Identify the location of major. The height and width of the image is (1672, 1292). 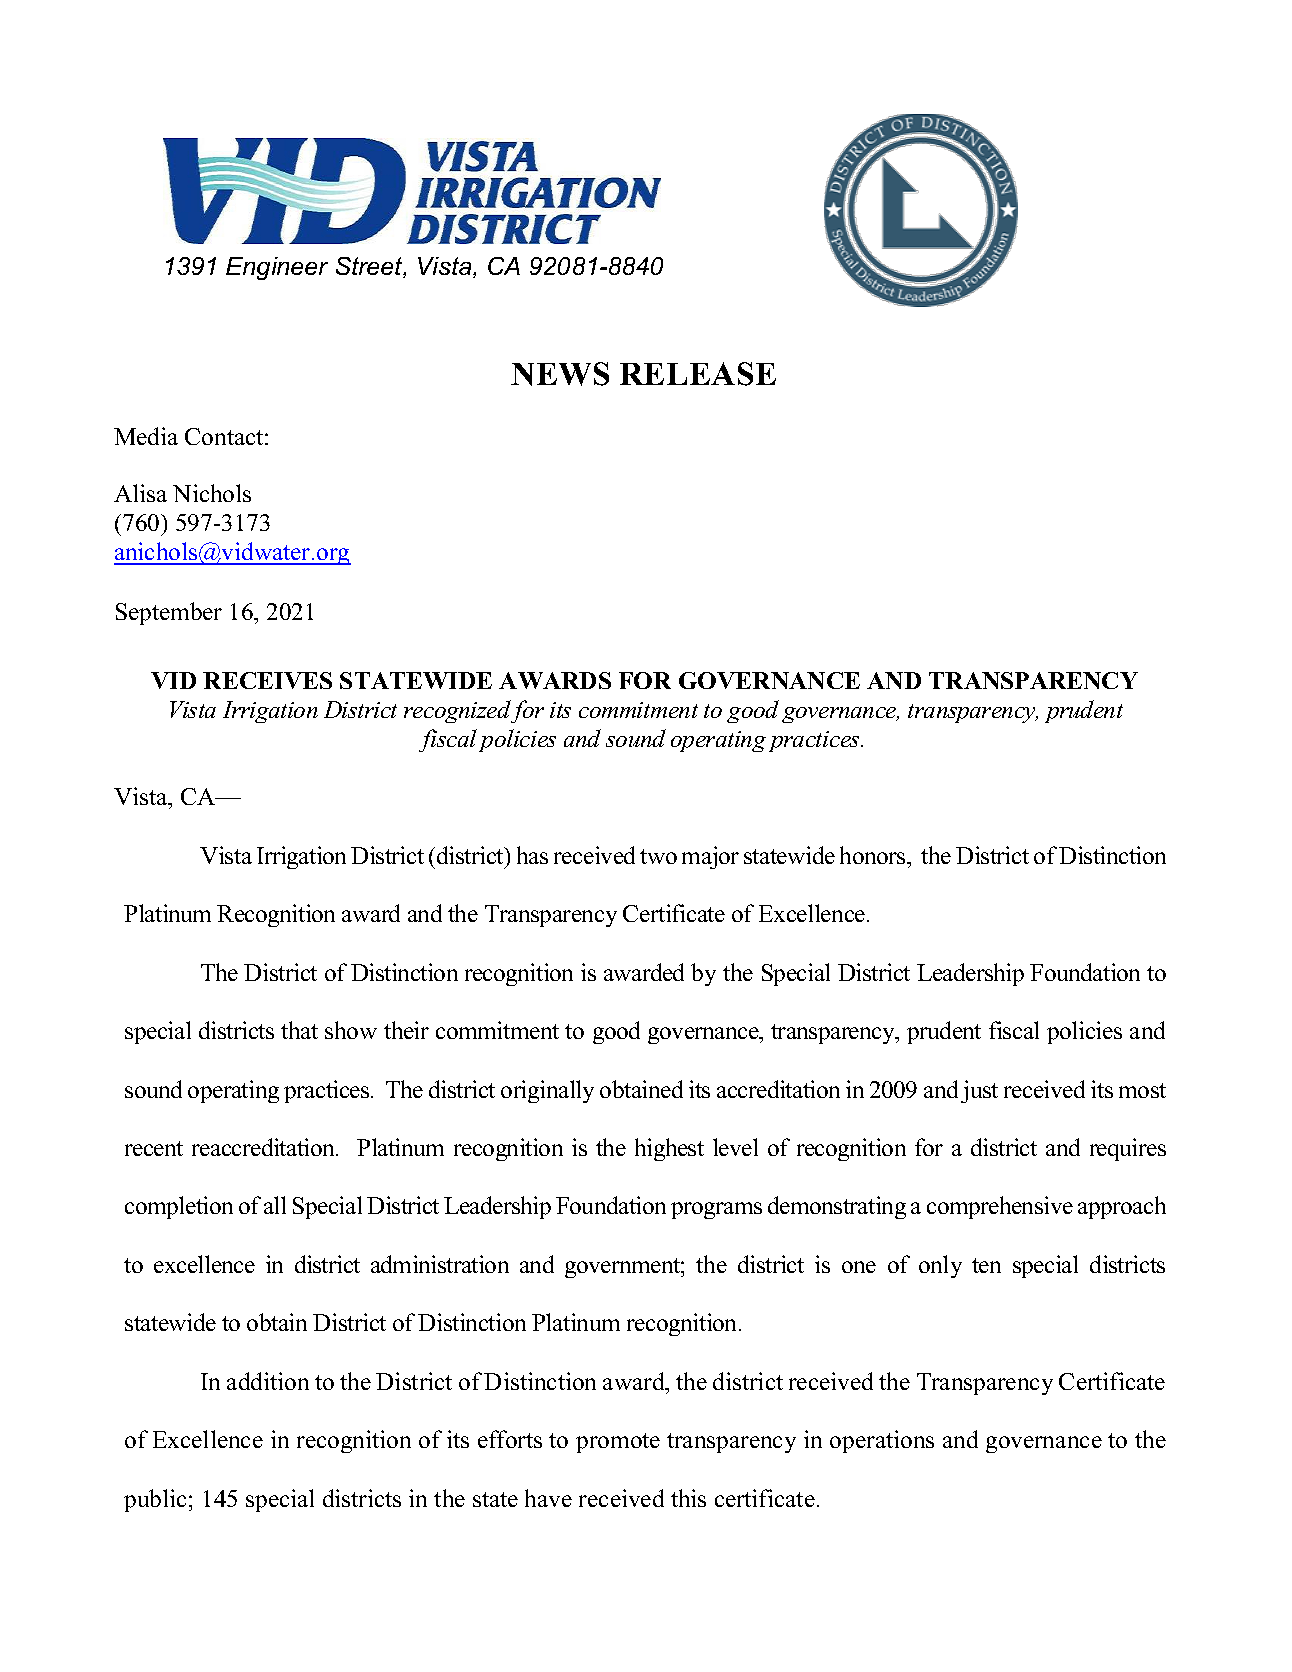
(710, 857).
